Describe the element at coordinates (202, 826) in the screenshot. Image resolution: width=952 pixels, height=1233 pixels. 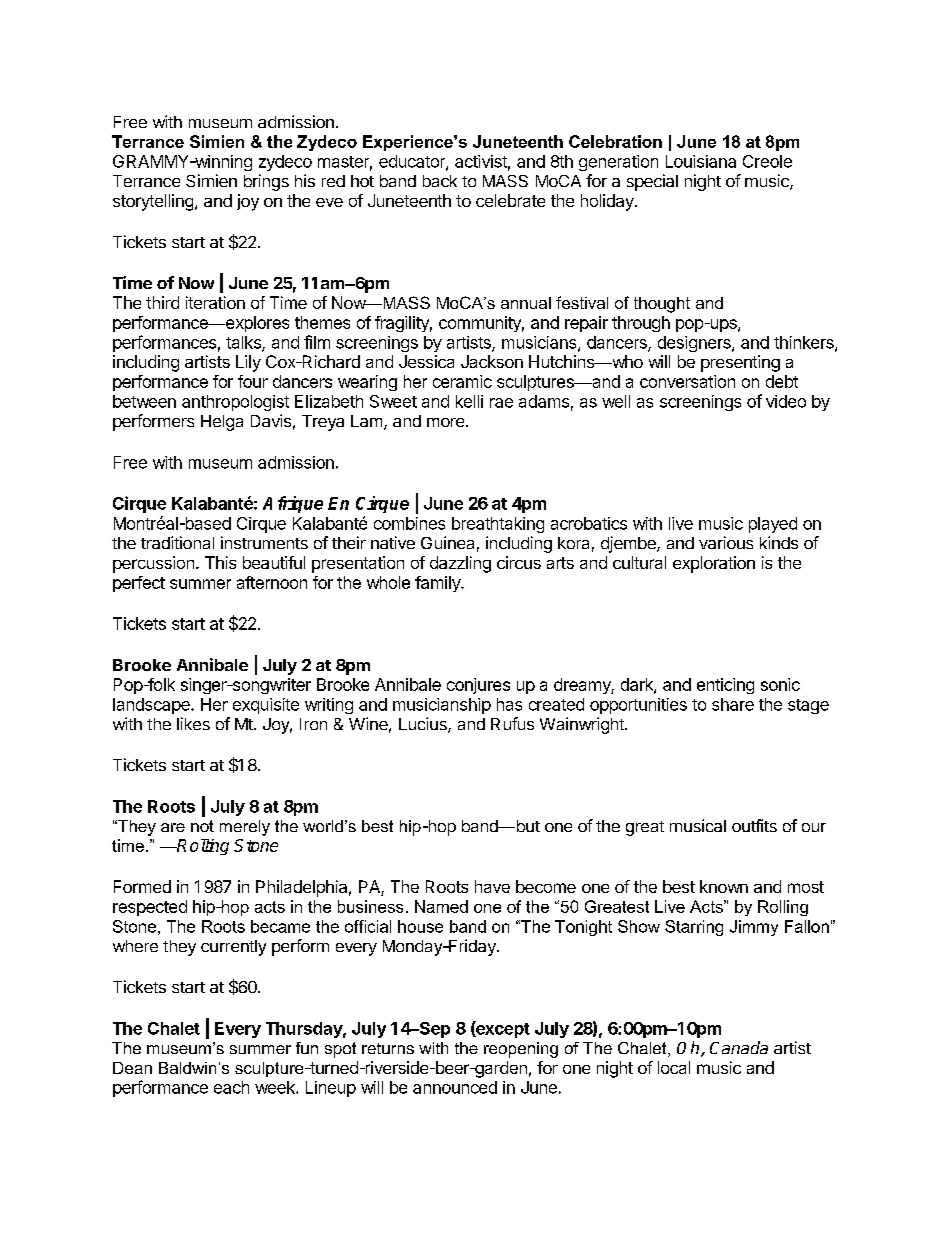
I see `not` at that location.
